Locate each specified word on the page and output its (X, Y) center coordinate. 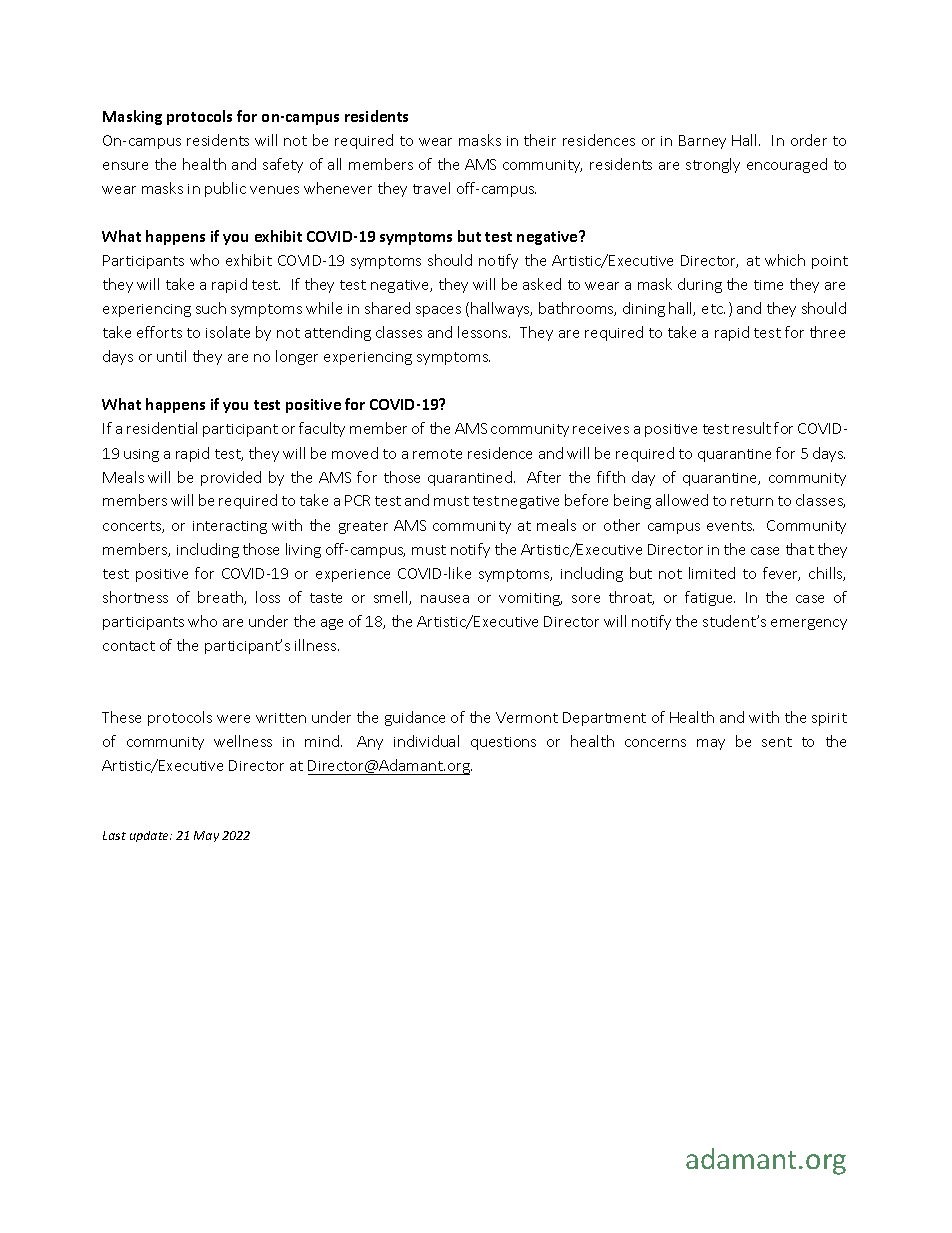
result (752, 428)
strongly (713, 165)
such (211, 308)
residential (162, 428)
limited (712, 573)
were (233, 719)
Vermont (527, 717)
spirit (829, 719)
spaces (438, 311)
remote (437, 454)
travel (431, 188)
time (768, 285)
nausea (445, 599)
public (225, 189)
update (151, 836)
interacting (230, 527)
